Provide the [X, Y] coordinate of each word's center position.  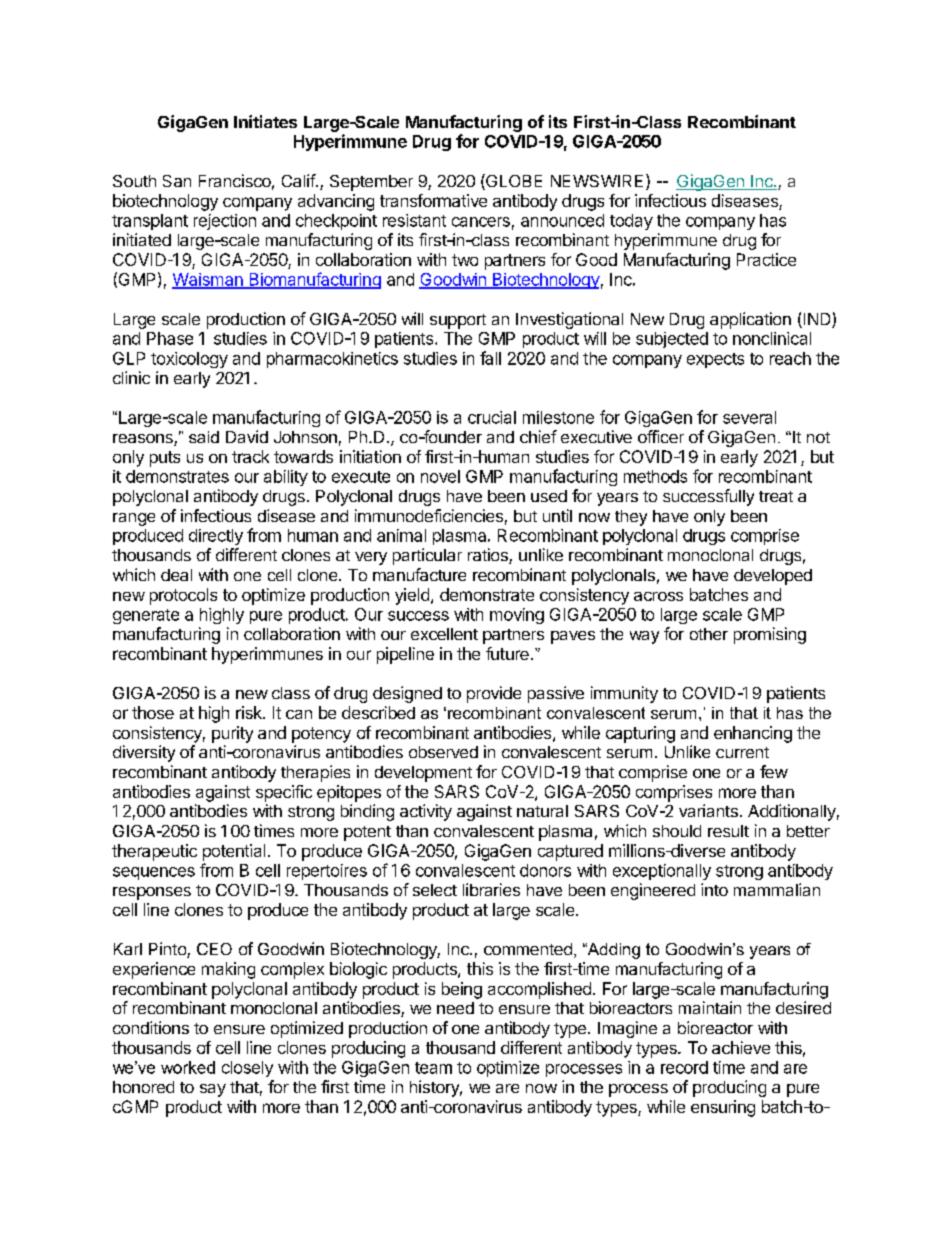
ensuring [723, 1108]
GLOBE [513, 182]
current [742, 752]
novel [440, 476]
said [204, 437]
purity [232, 734]
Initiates [265, 121]
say [213, 1090]
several [749, 417]
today [631, 222]
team [433, 1068]
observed [443, 752]
